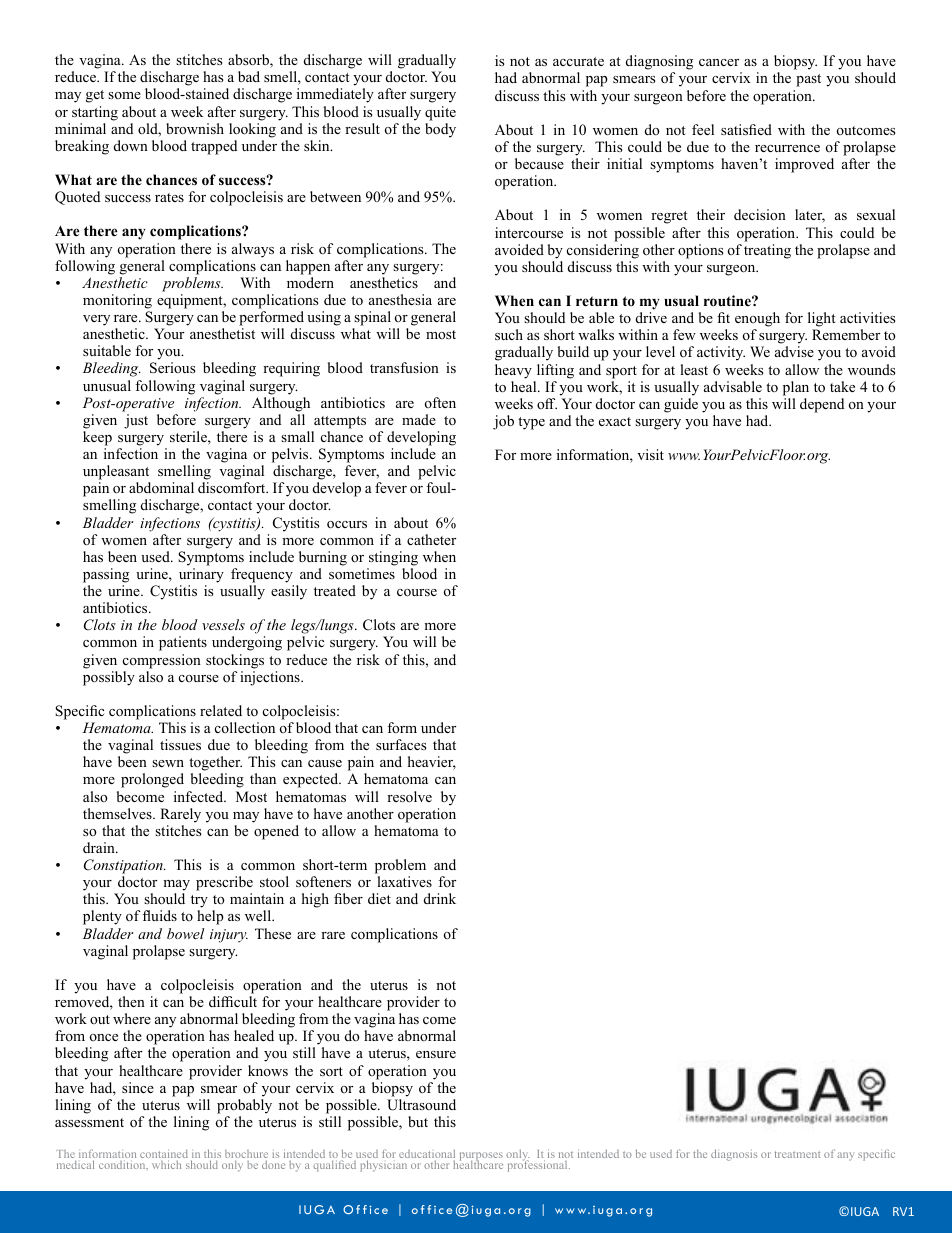 The image size is (952, 1233). What do you see at coordinates (509, 334) in the image?
I see `such` at bounding box center [509, 334].
